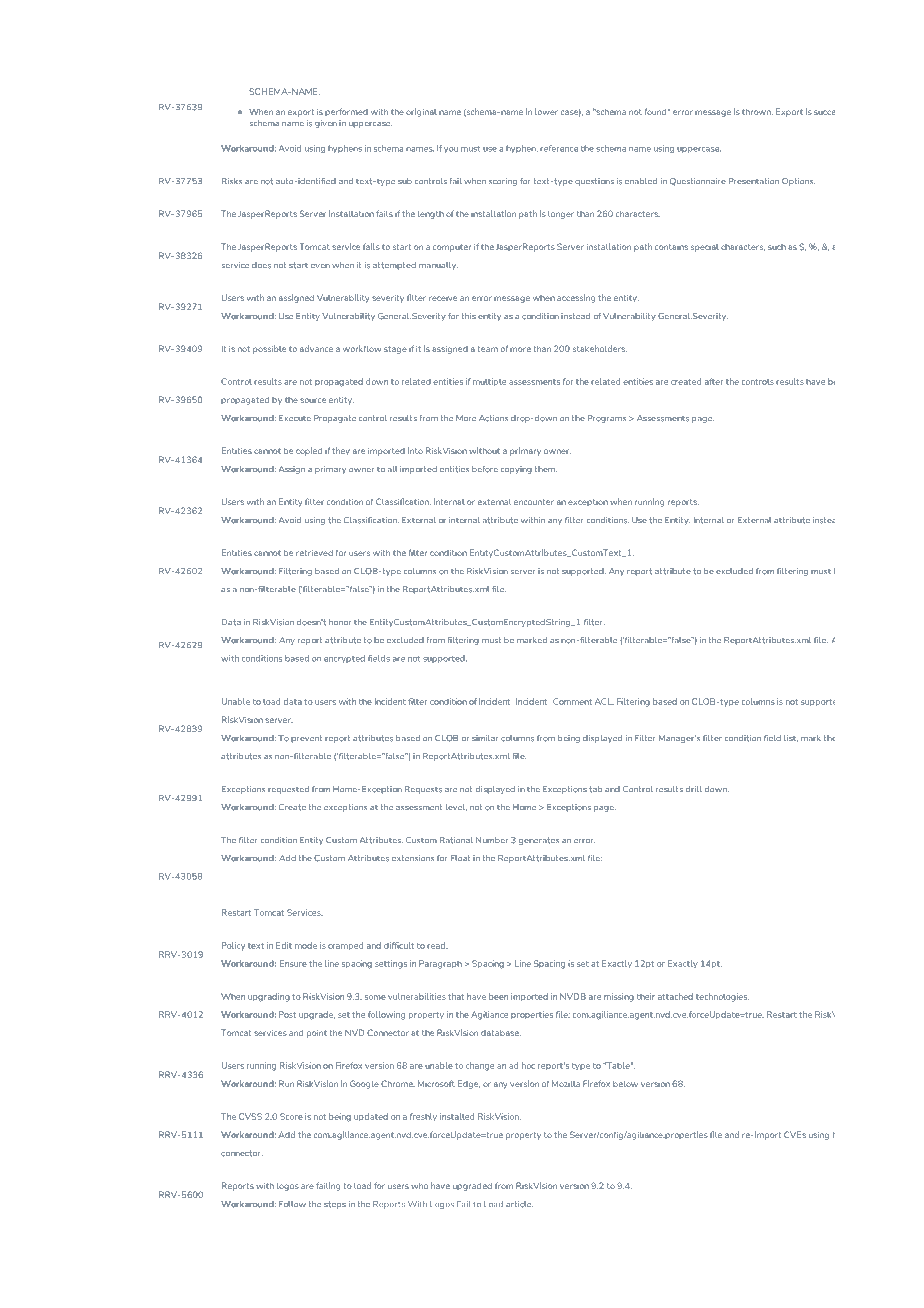 This document has height=1308, width=924. Describe the element at coordinates (757, 111) in the document. I see `thrown` at that location.
